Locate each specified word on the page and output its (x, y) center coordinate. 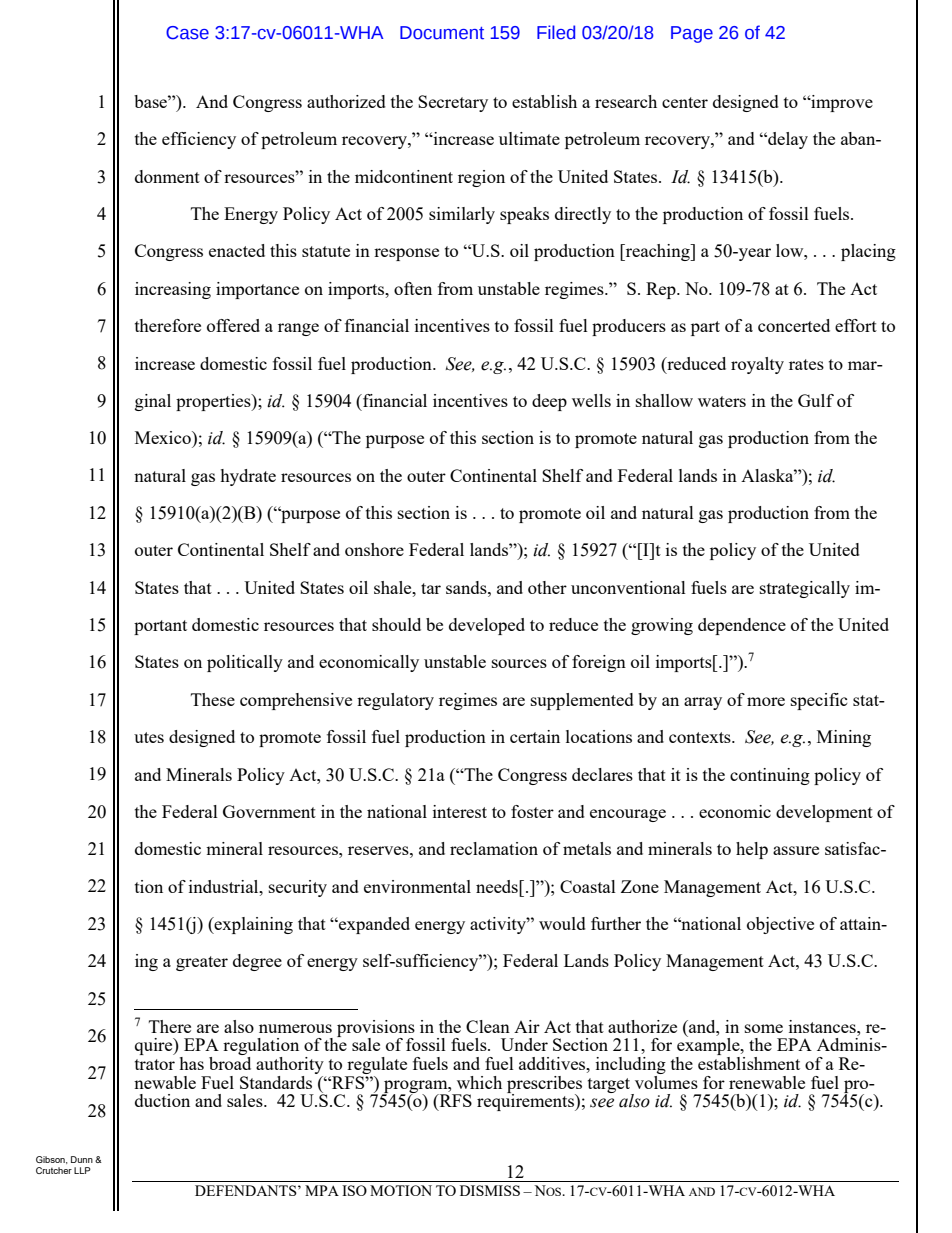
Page (692, 34)
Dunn (82, 1159)
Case (187, 33)
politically (245, 663)
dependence (742, 626)
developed (487, 626)
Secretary (453, 103)
